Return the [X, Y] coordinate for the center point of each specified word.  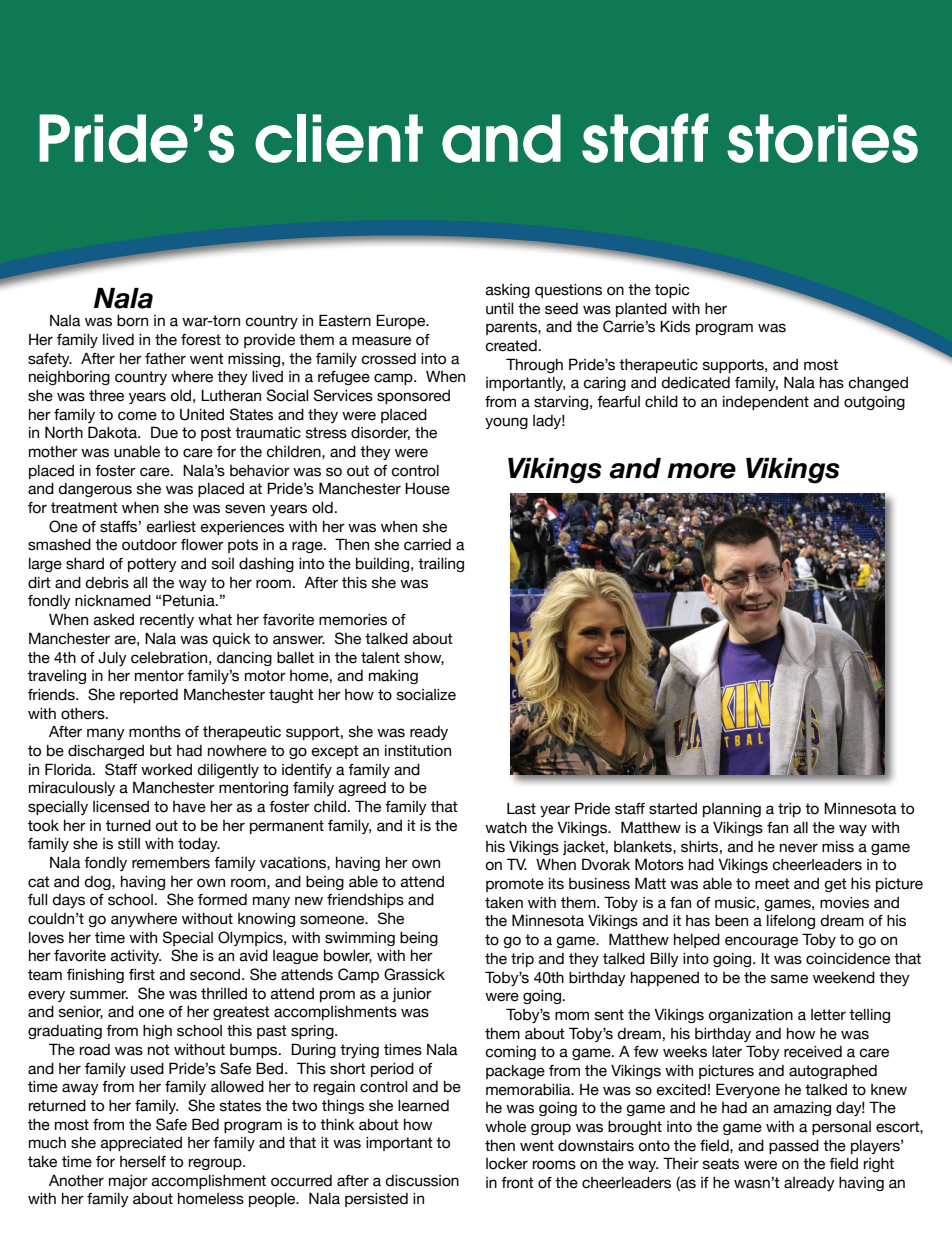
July [112, 658]
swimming [360, 939]
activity [136, 957]
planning [732, 810]
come [137, 416]
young [506, 423]
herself [143, 1162]
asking [508, 291]
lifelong [791, 922]
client [339, 138]
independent [766, 403]
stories [822, 138]
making [393, 677]
